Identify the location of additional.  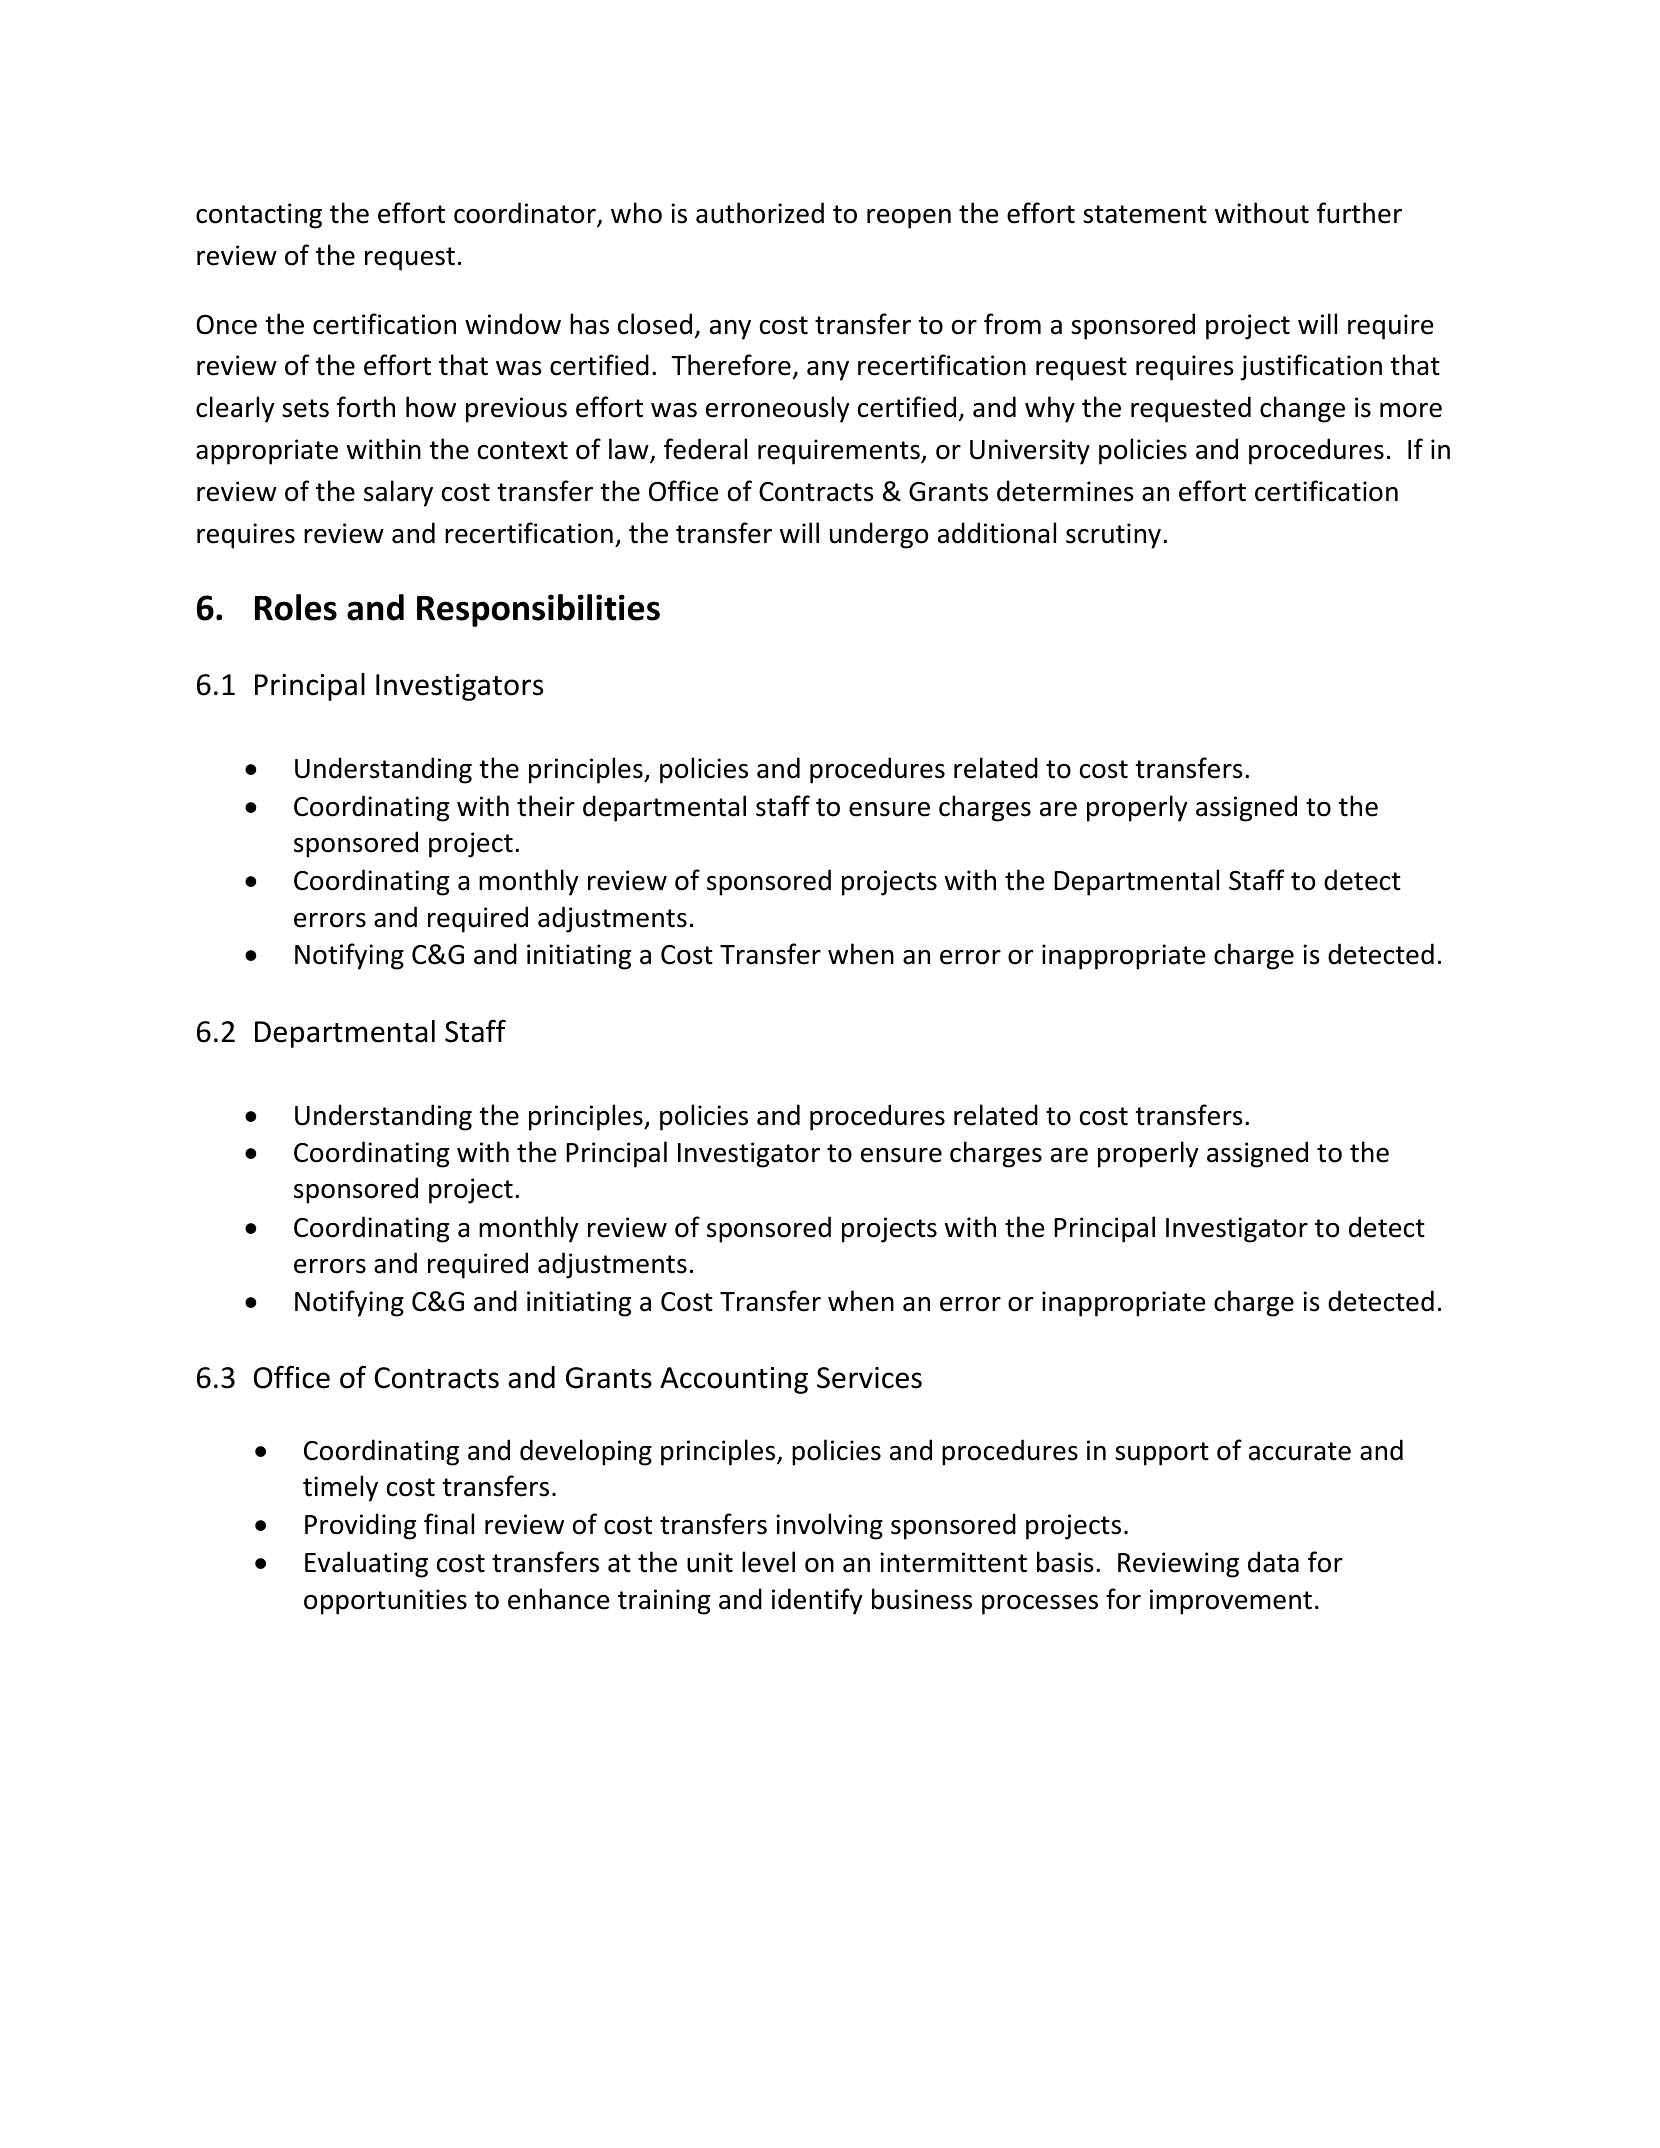
(997, 533).
